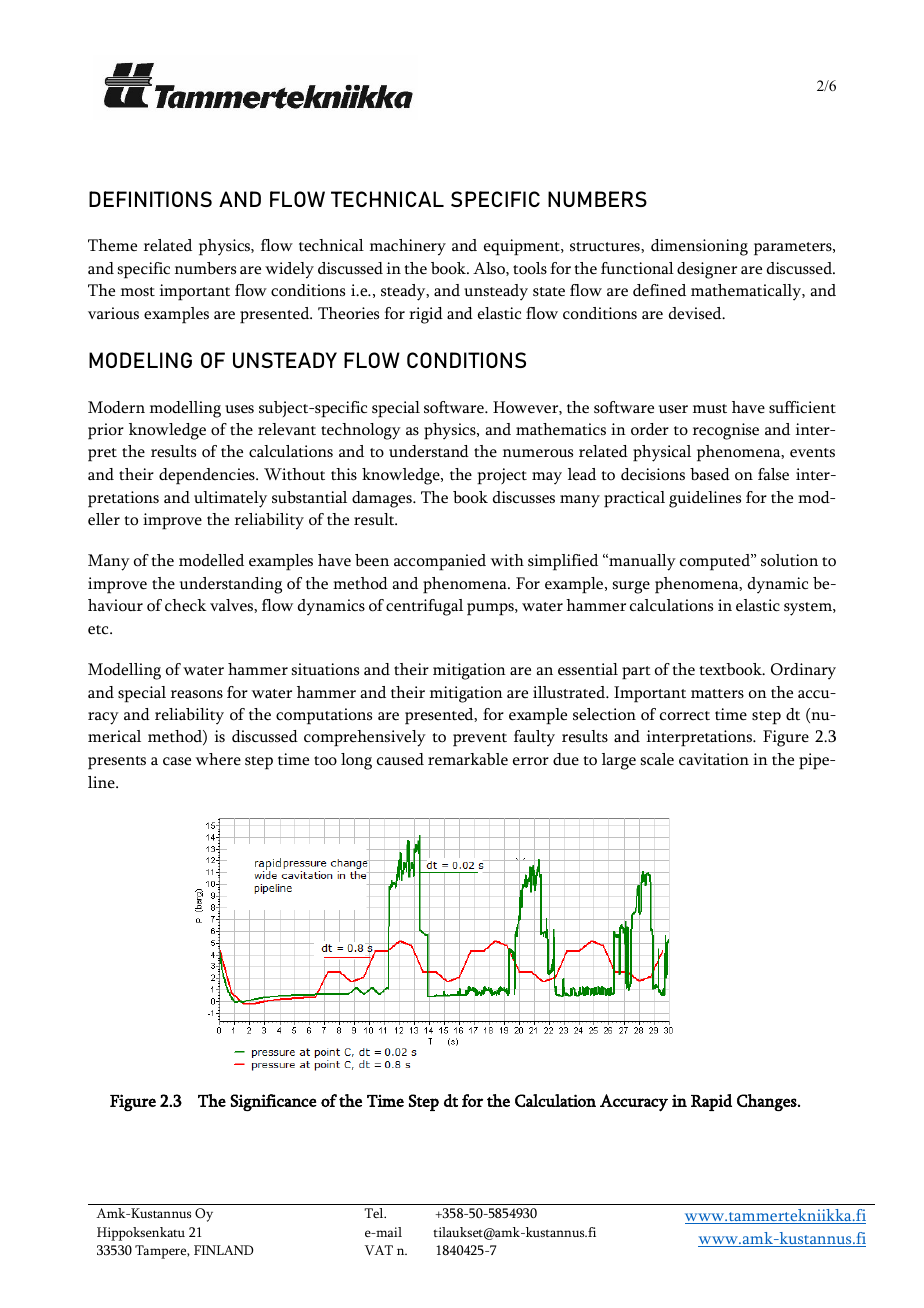 This document has height=1308, width=924. What do you see at coordinates (223, 1250) in the document?
I see `FINLAND` at bounding box center [223, 1250].
